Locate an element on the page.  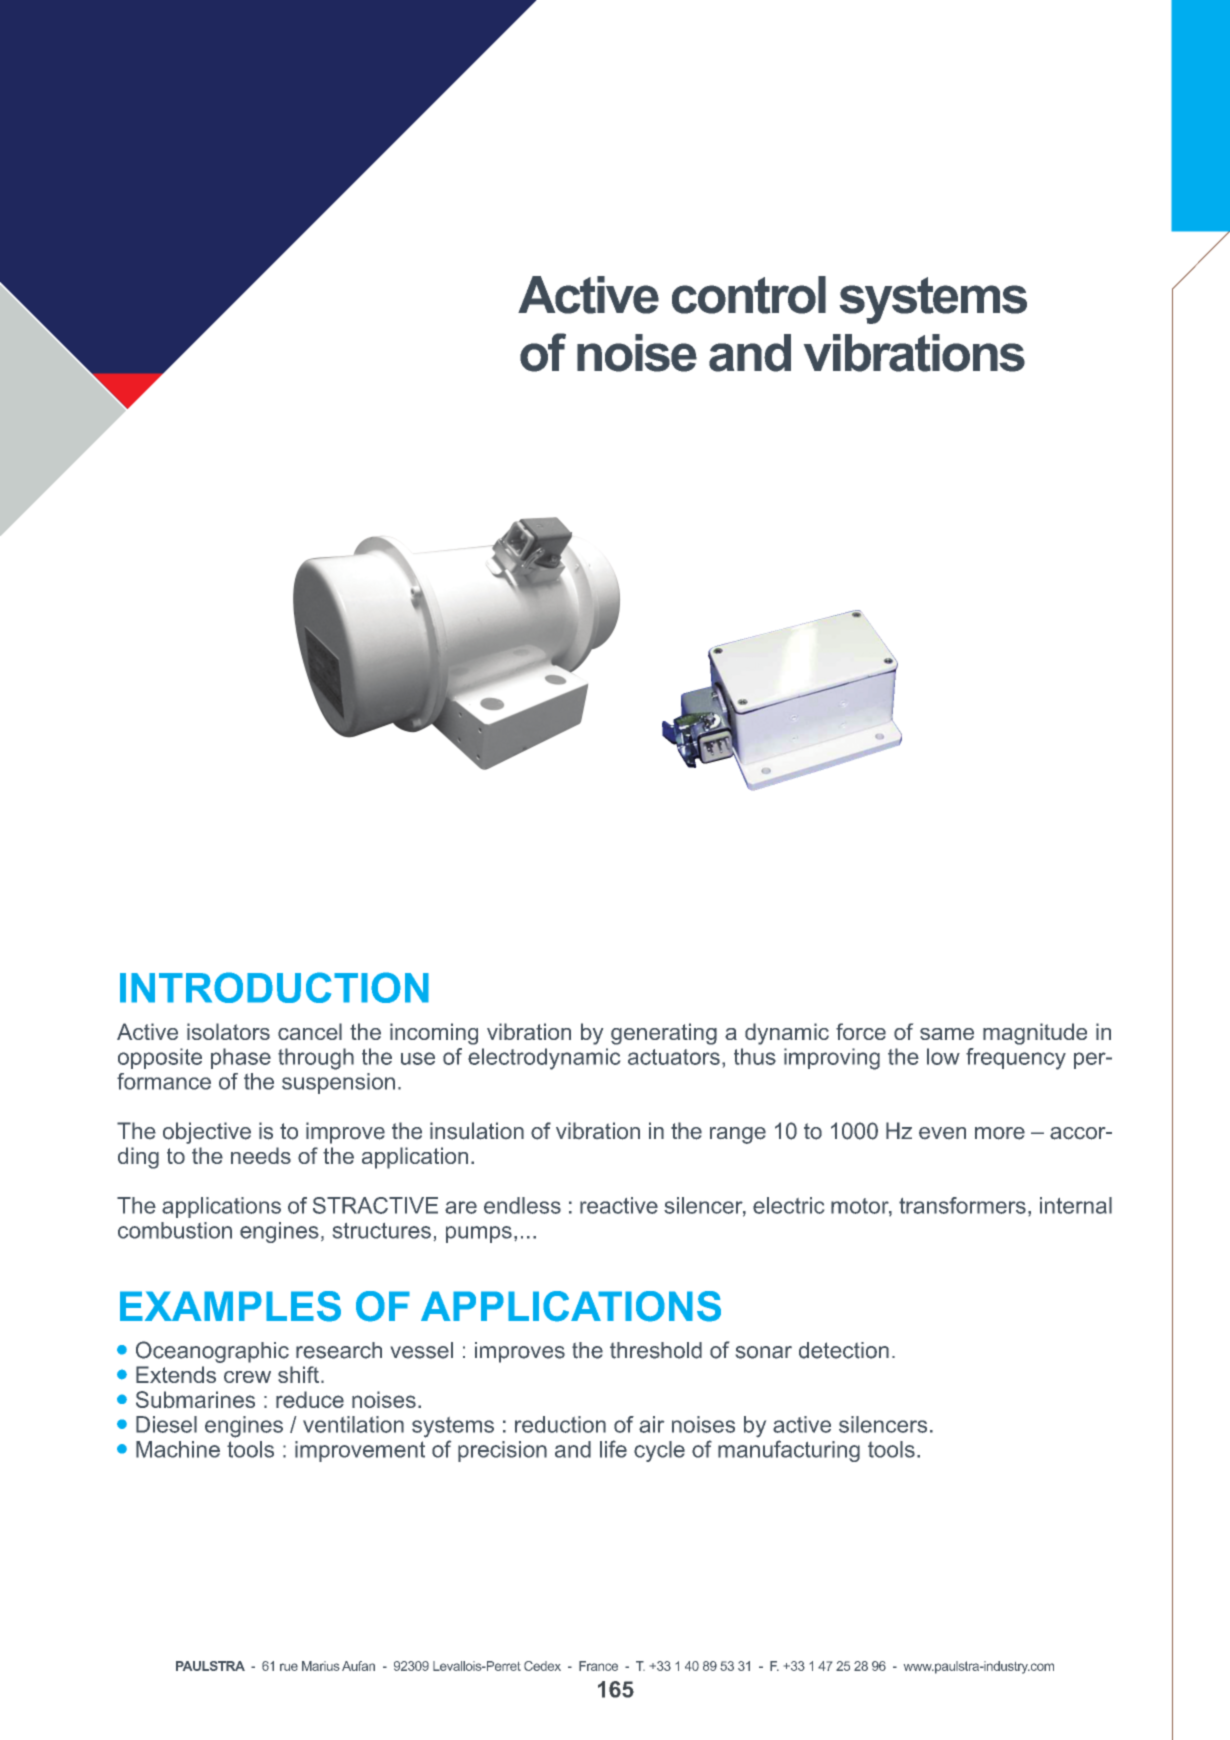
magnitude is located at coordinates (1035, 1034).
